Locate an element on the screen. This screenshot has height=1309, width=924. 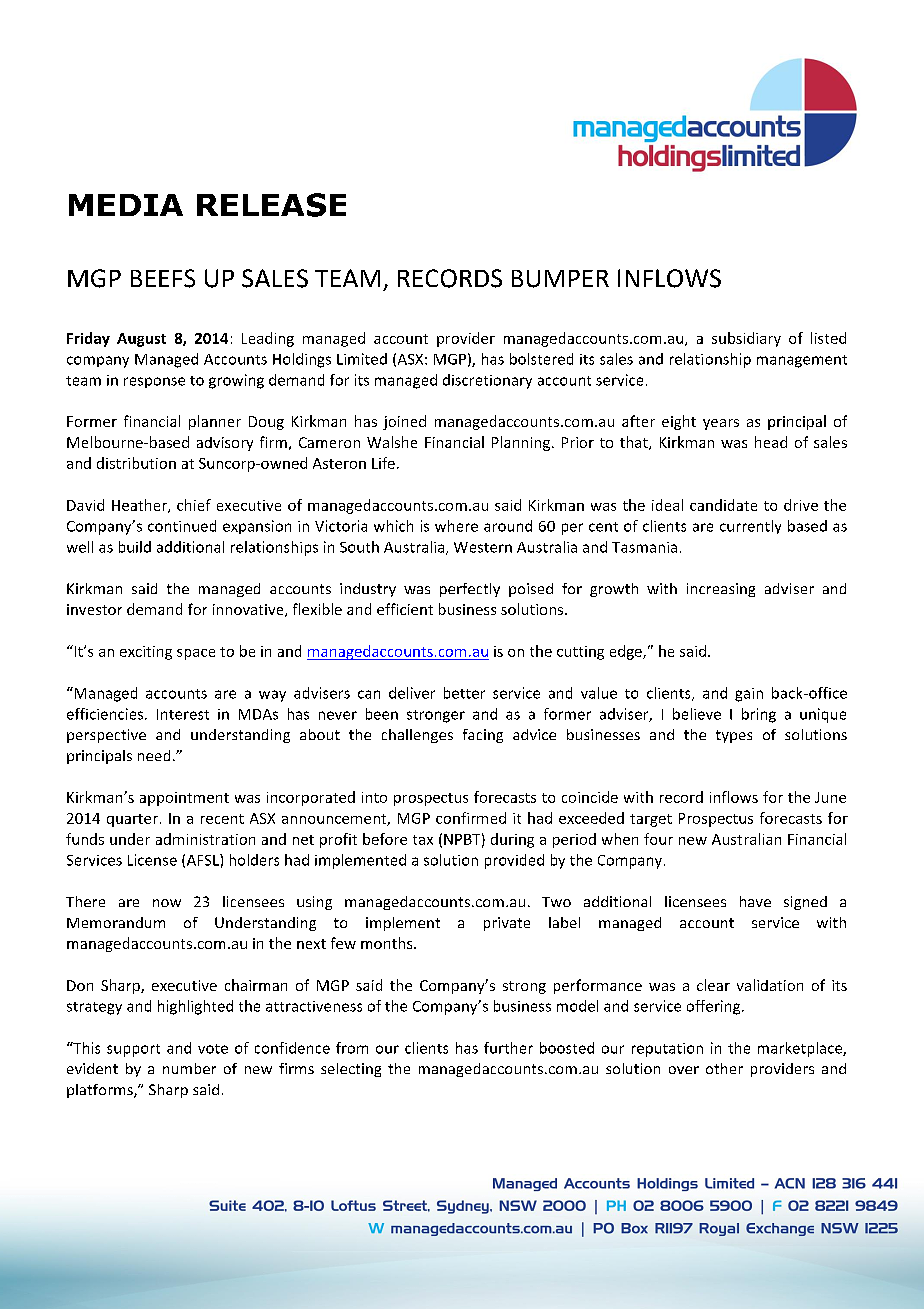
into is located at coordinates (374, 797).
